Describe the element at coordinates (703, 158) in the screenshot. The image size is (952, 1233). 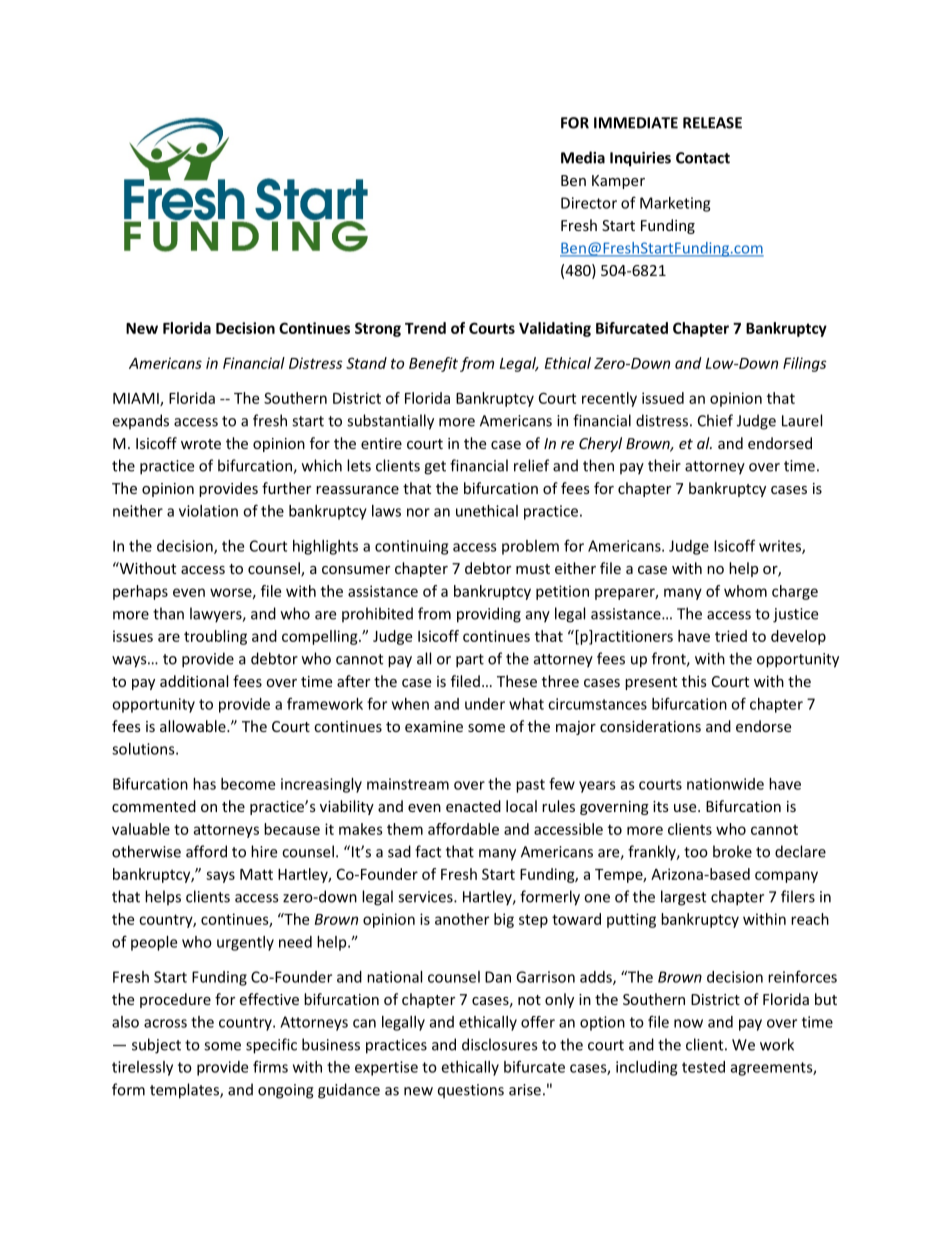
I see `Contact` at that location.
